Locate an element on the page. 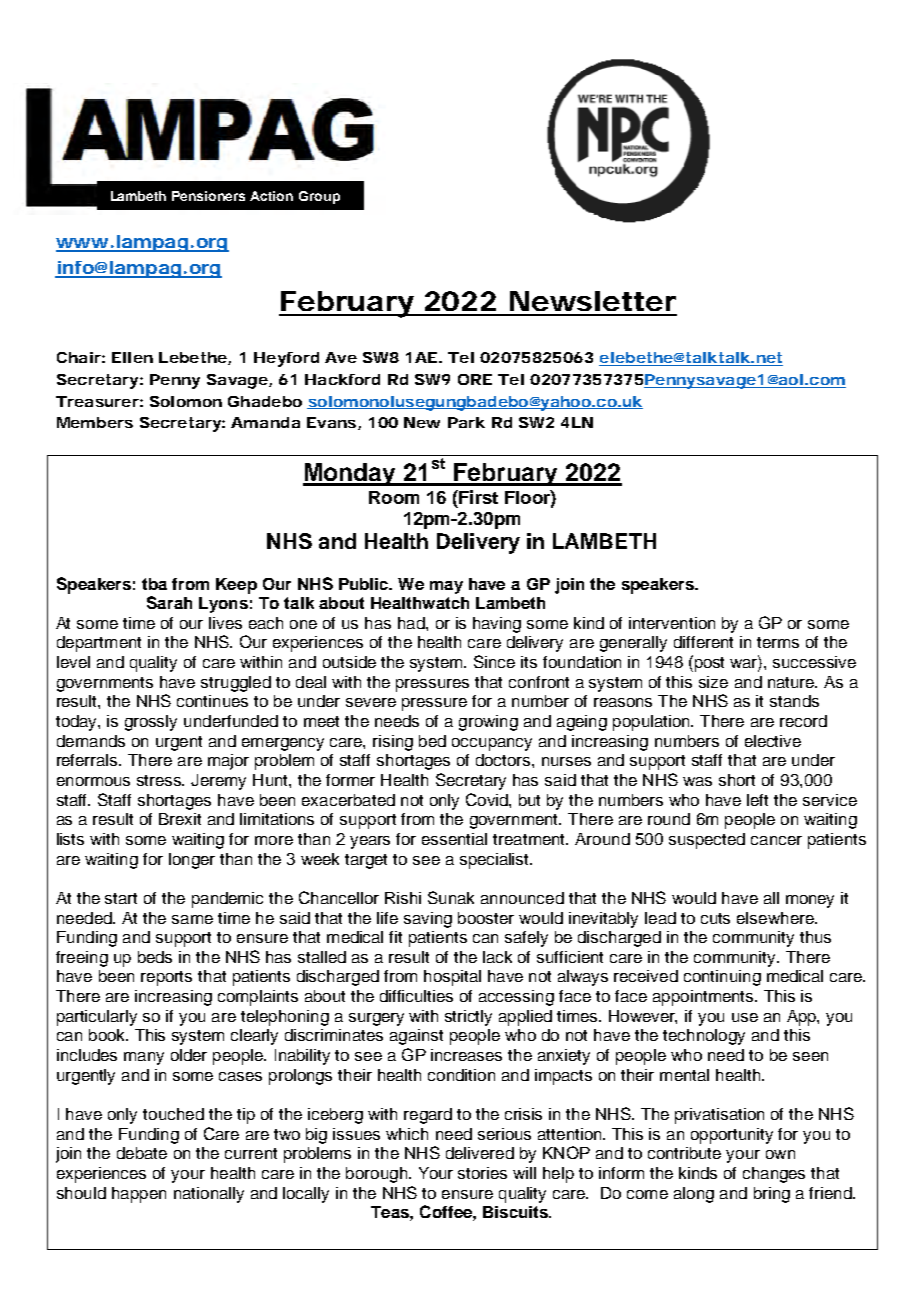  Pensioners is located at coordinates (208, 196).
